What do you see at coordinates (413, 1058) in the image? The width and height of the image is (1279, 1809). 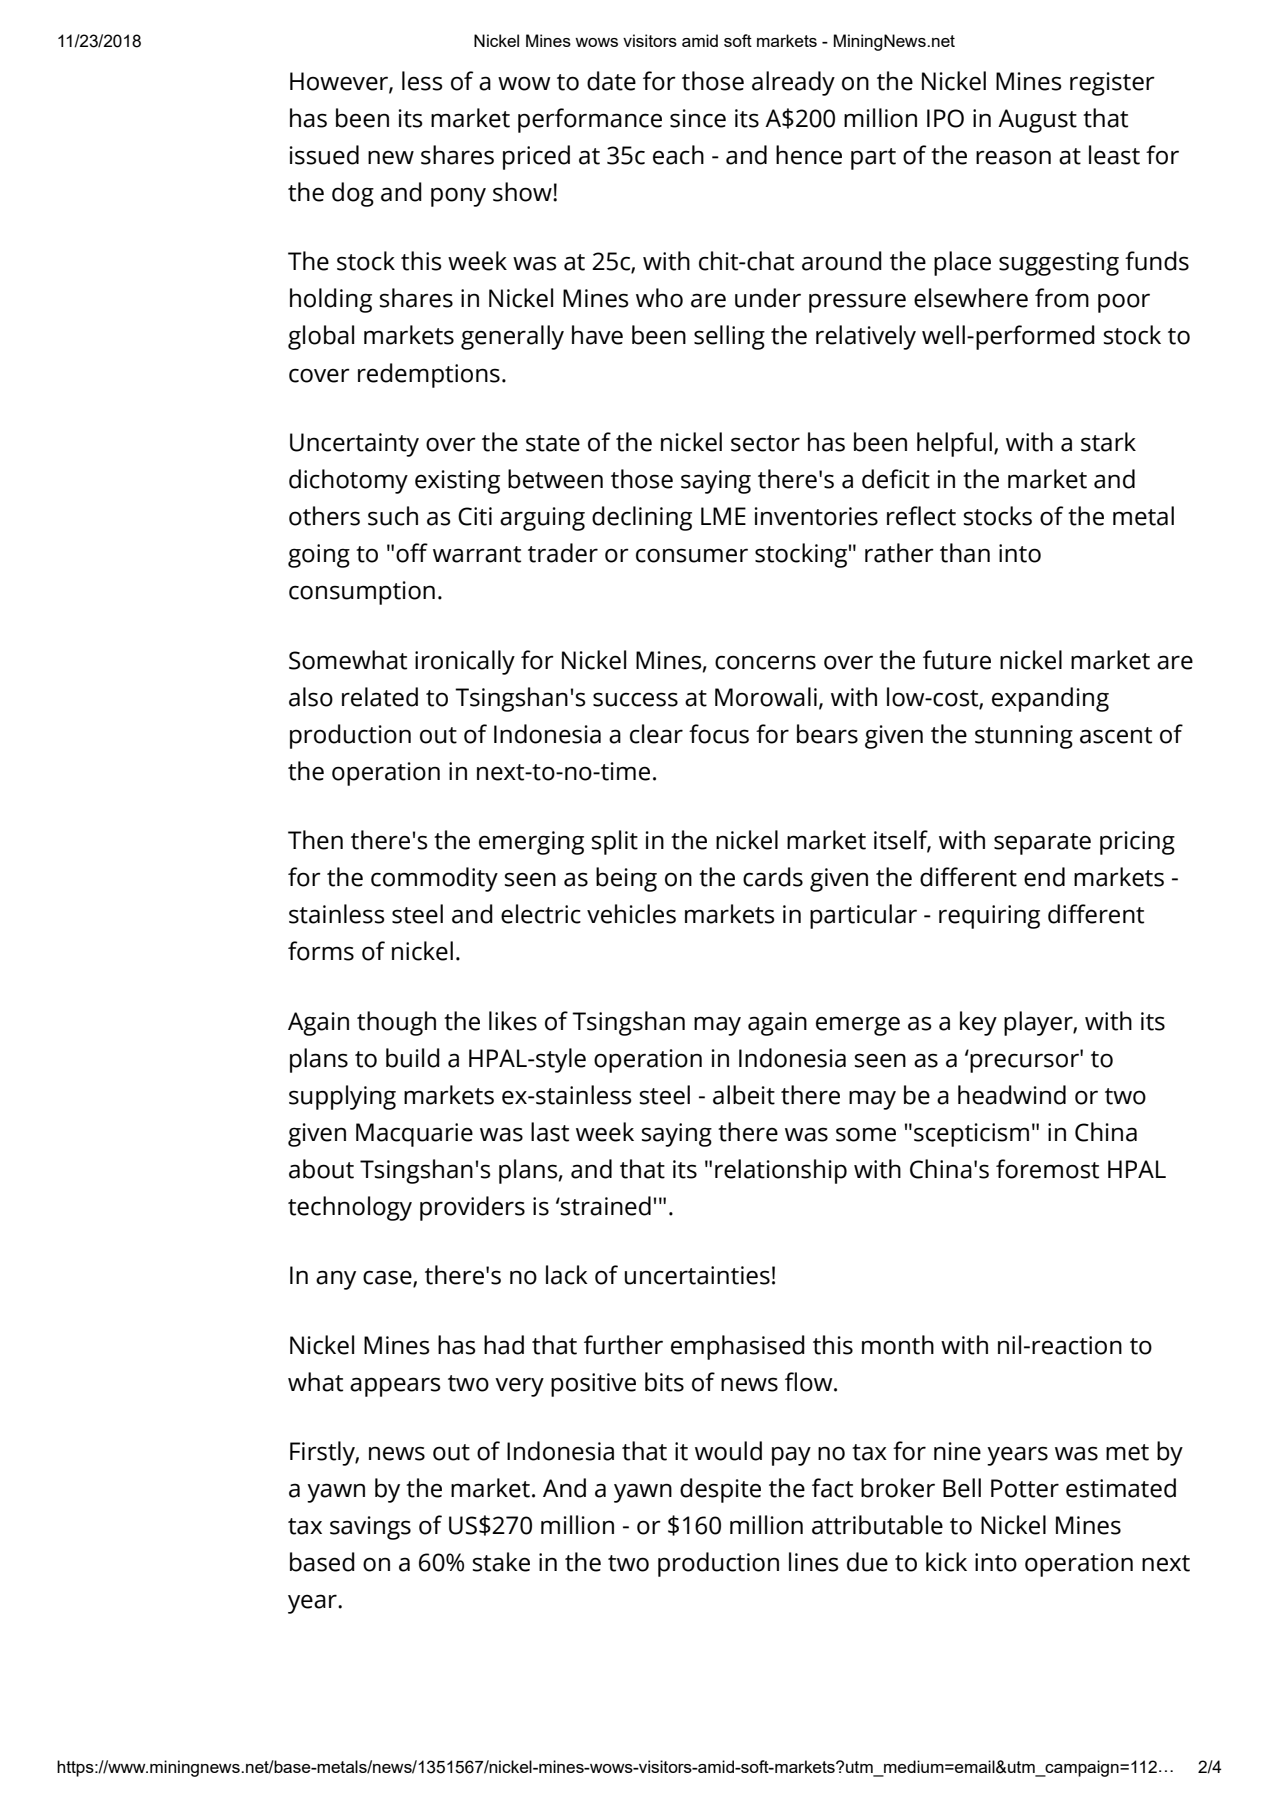 I see `build` at bounding box center [413, 1058].
